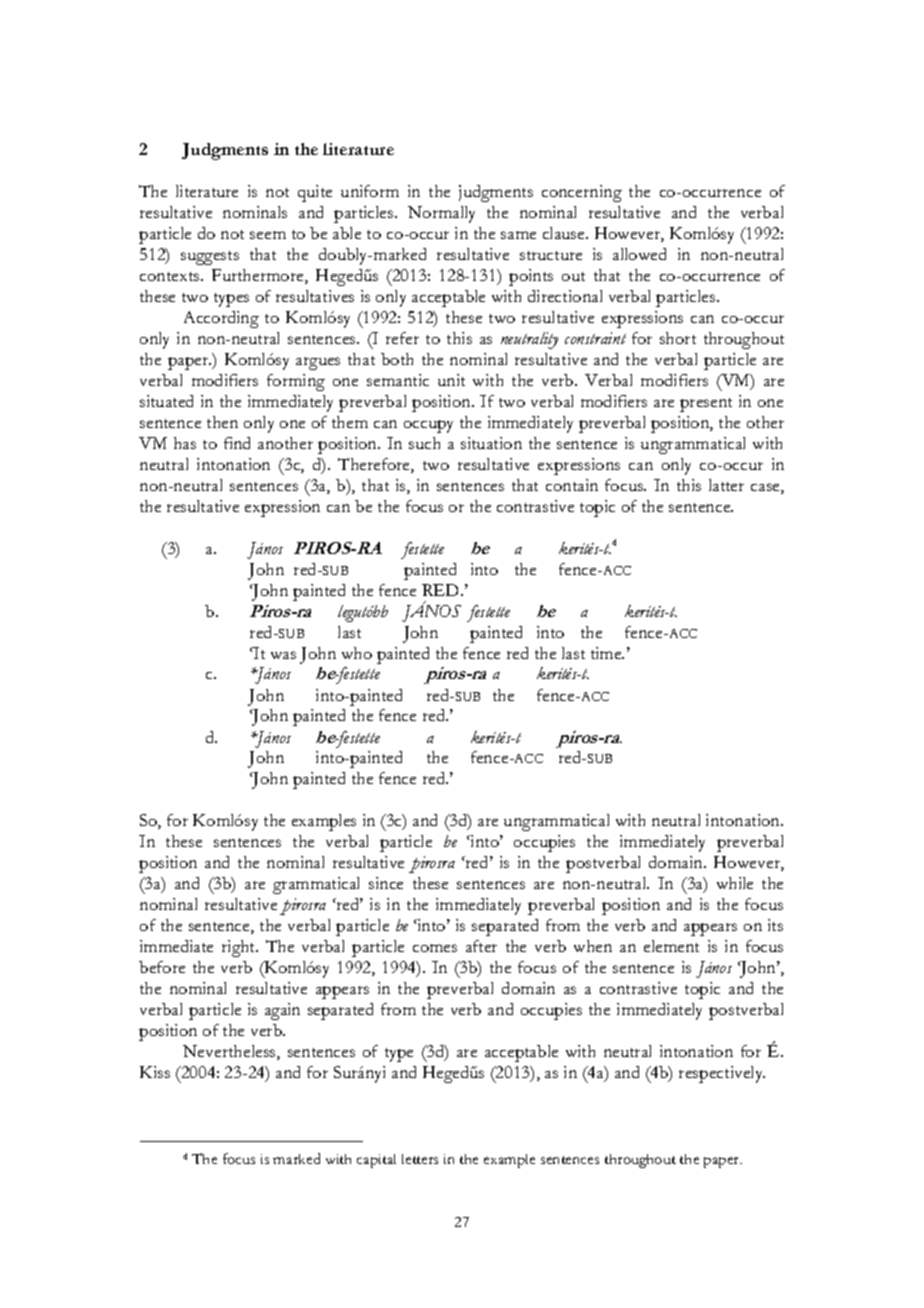 The image size is (924, 1308). Describe the element at coordinates (268, 235) in the document. I see `seem` at that location.
